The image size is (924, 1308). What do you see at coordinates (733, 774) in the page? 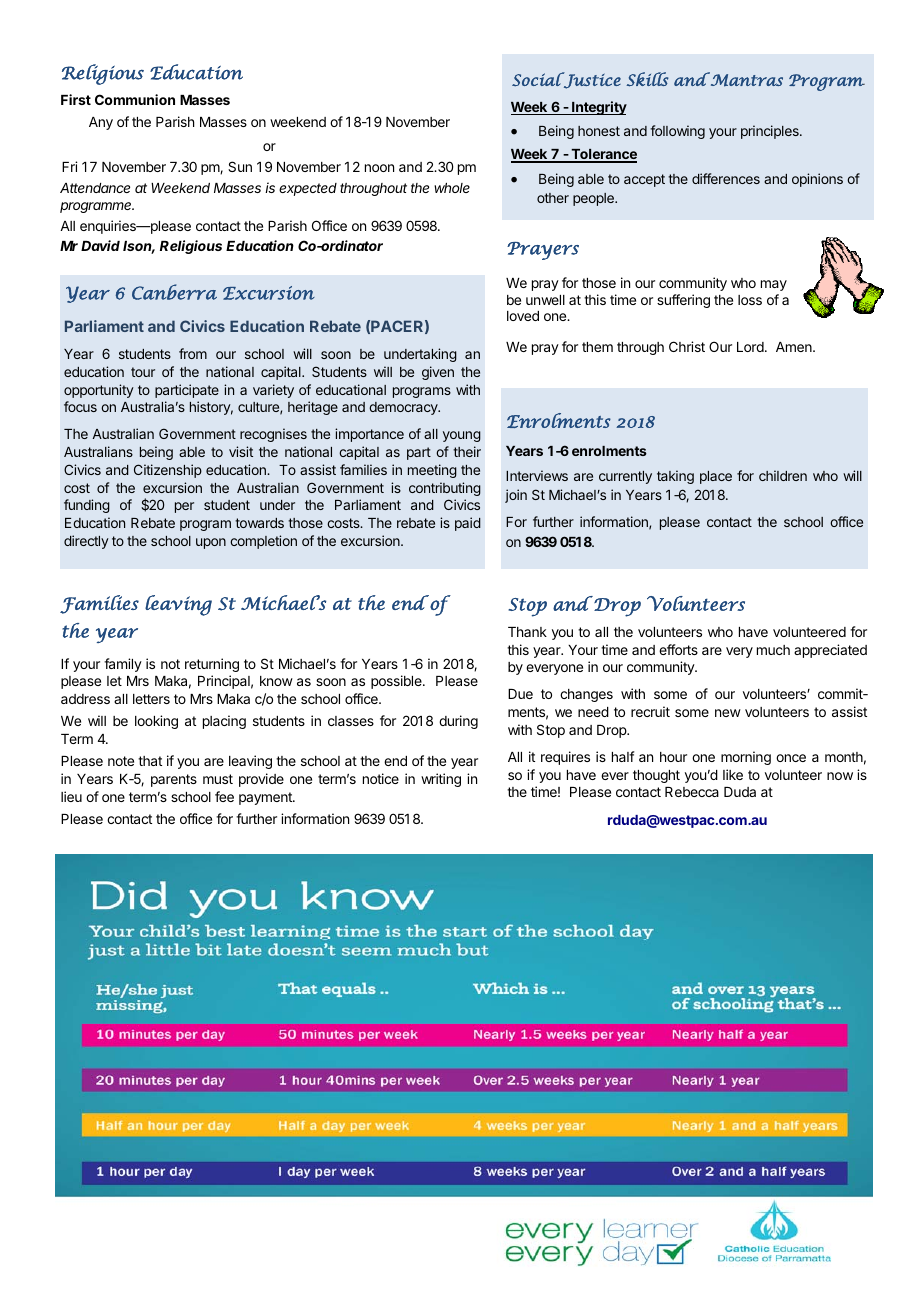
I see `like` at bounding box center [733, 774].
